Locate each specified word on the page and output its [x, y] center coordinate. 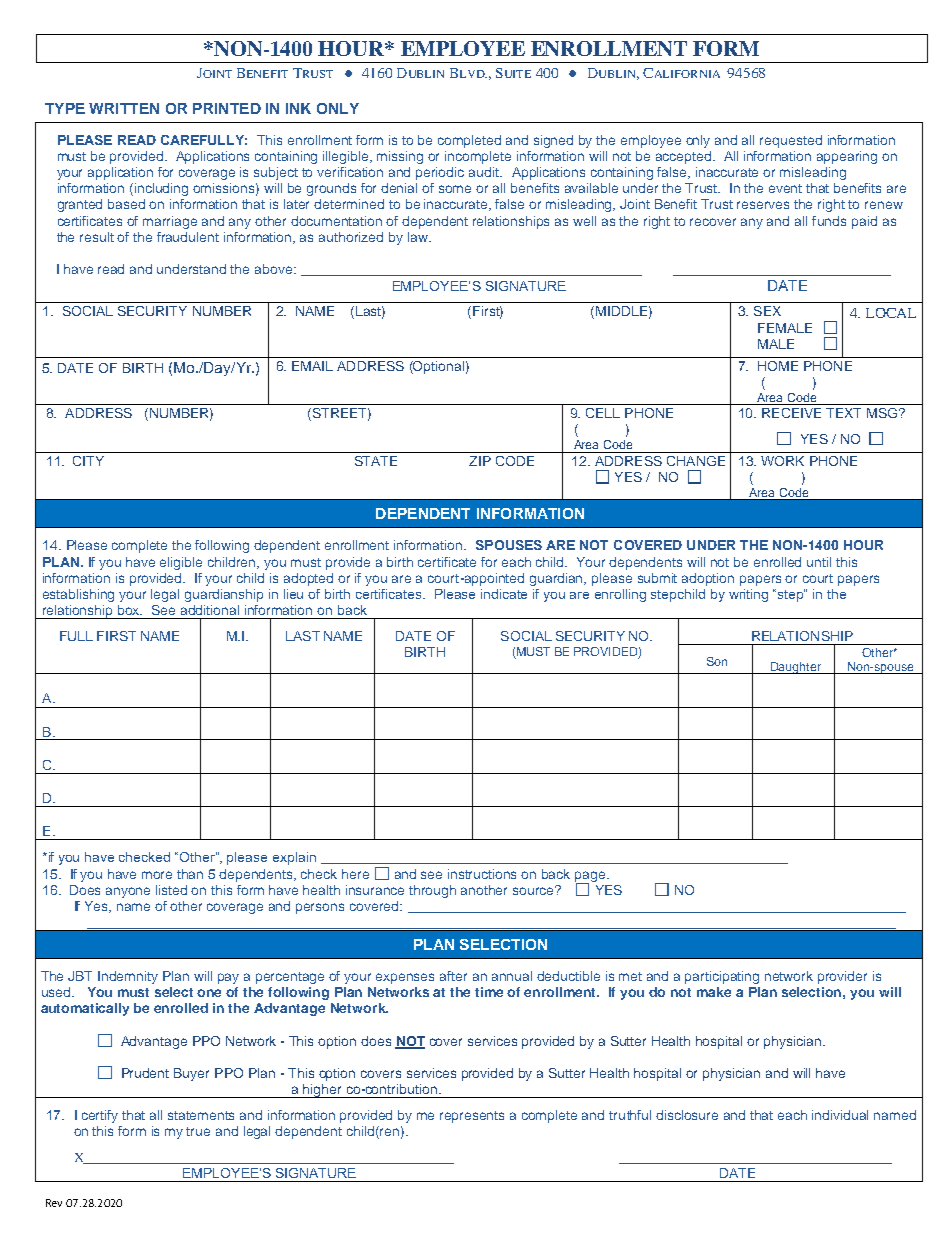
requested [791, 141]
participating [722, 977]
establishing [78, 595]
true [198, 1131]
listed [171, 890]
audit [485, 172]
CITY [88, 461]
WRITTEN [124, 108]
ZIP [480, 461]
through [432, 891]
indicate [504, 594]
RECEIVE [791, 413]
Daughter [795, 668]
